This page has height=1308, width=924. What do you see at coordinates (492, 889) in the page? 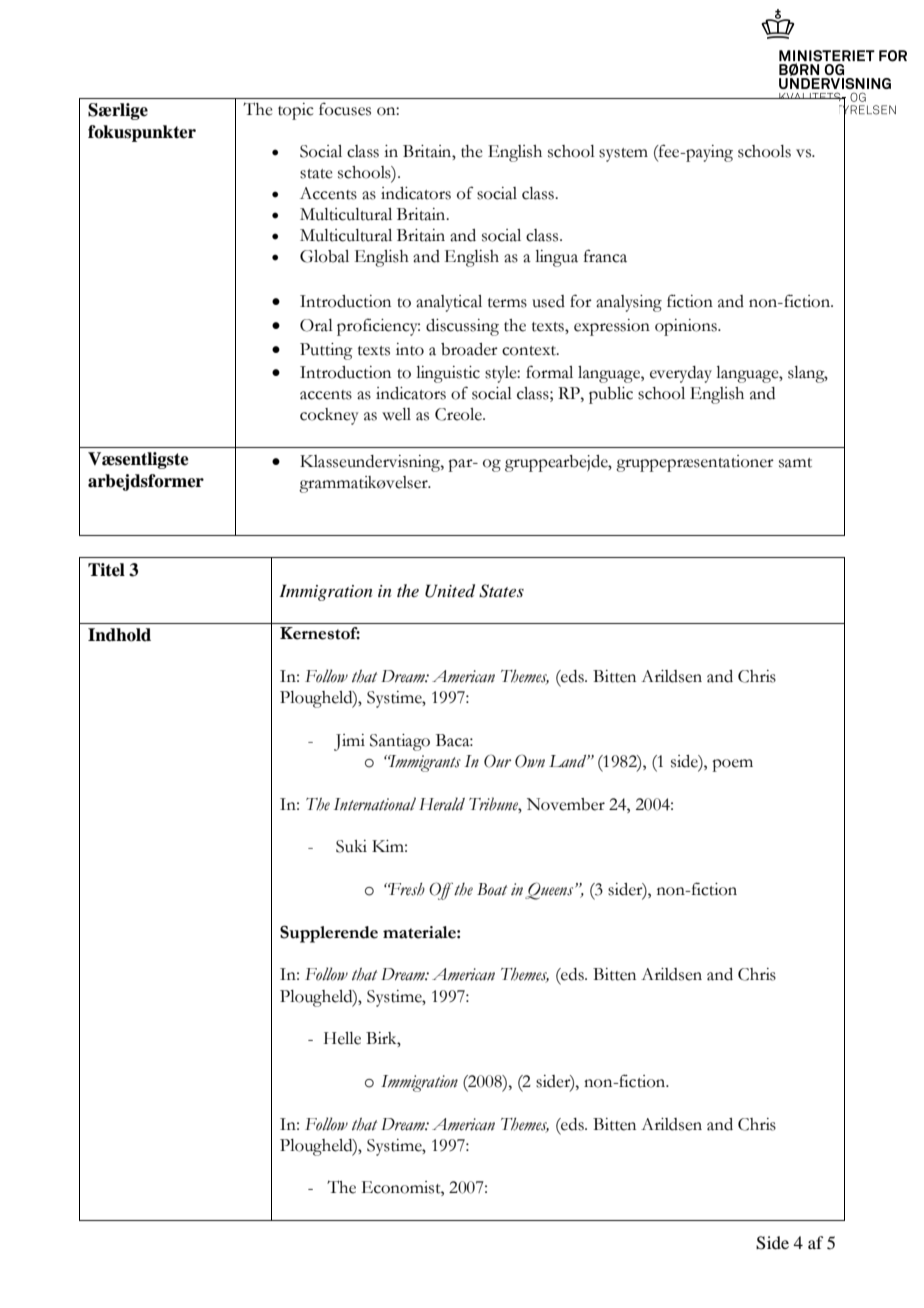
I see `Boat` at bounding box center [492, 889].
